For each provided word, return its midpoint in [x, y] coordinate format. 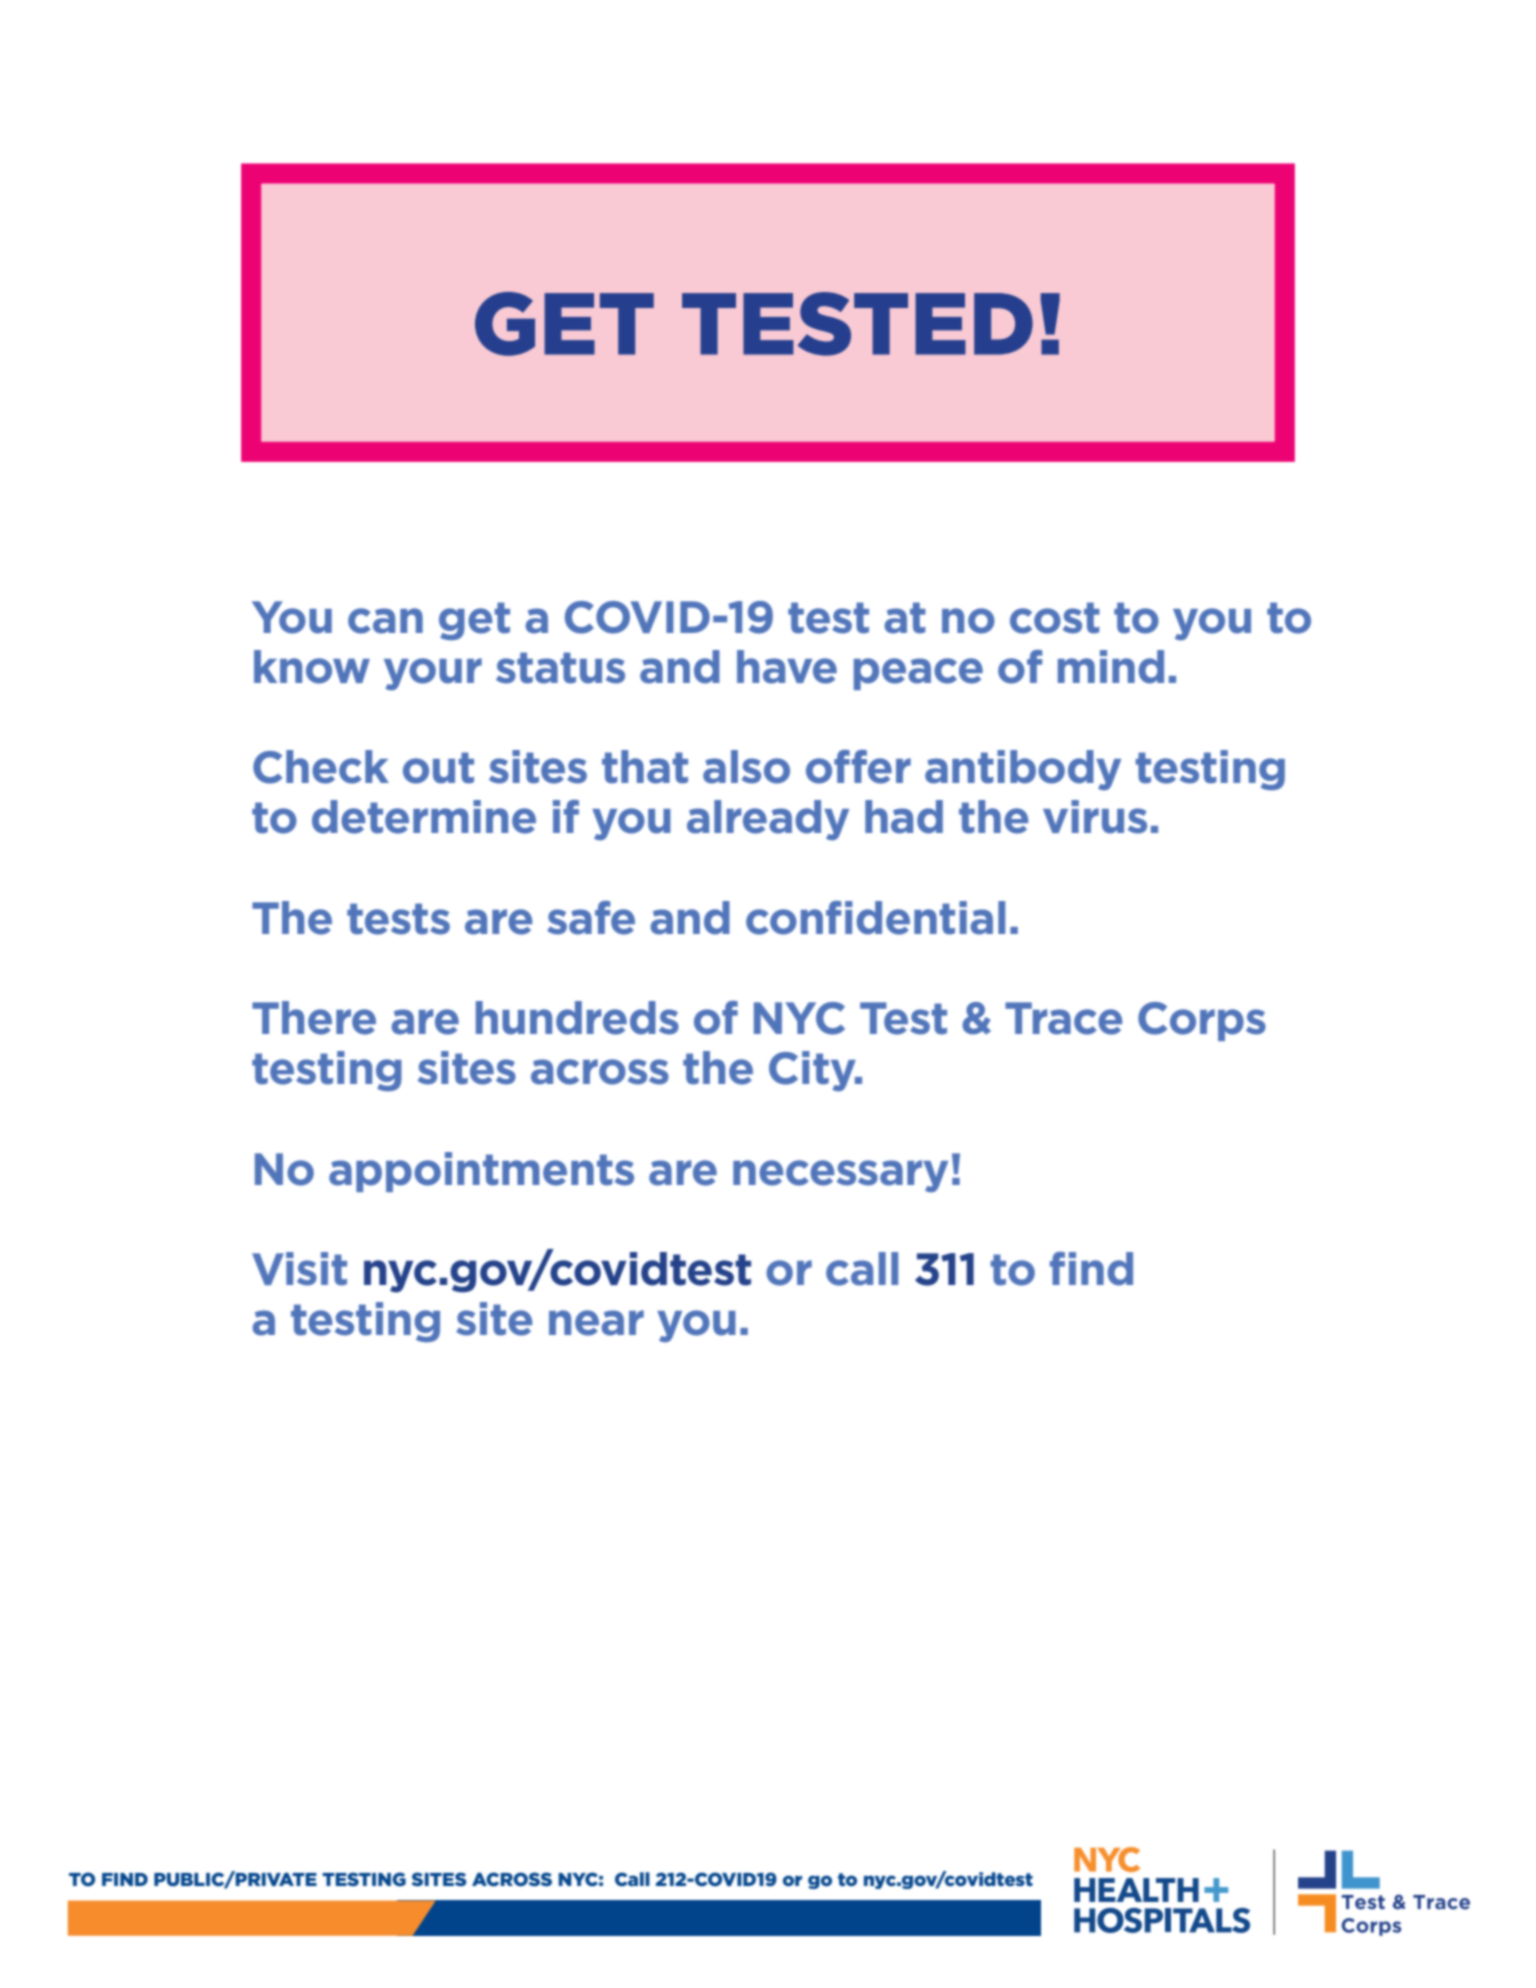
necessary [840, 1176]
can [385, 621]
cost [1055, 618]
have [787, 667]
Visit [299, 1269]
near [596, 1323]
